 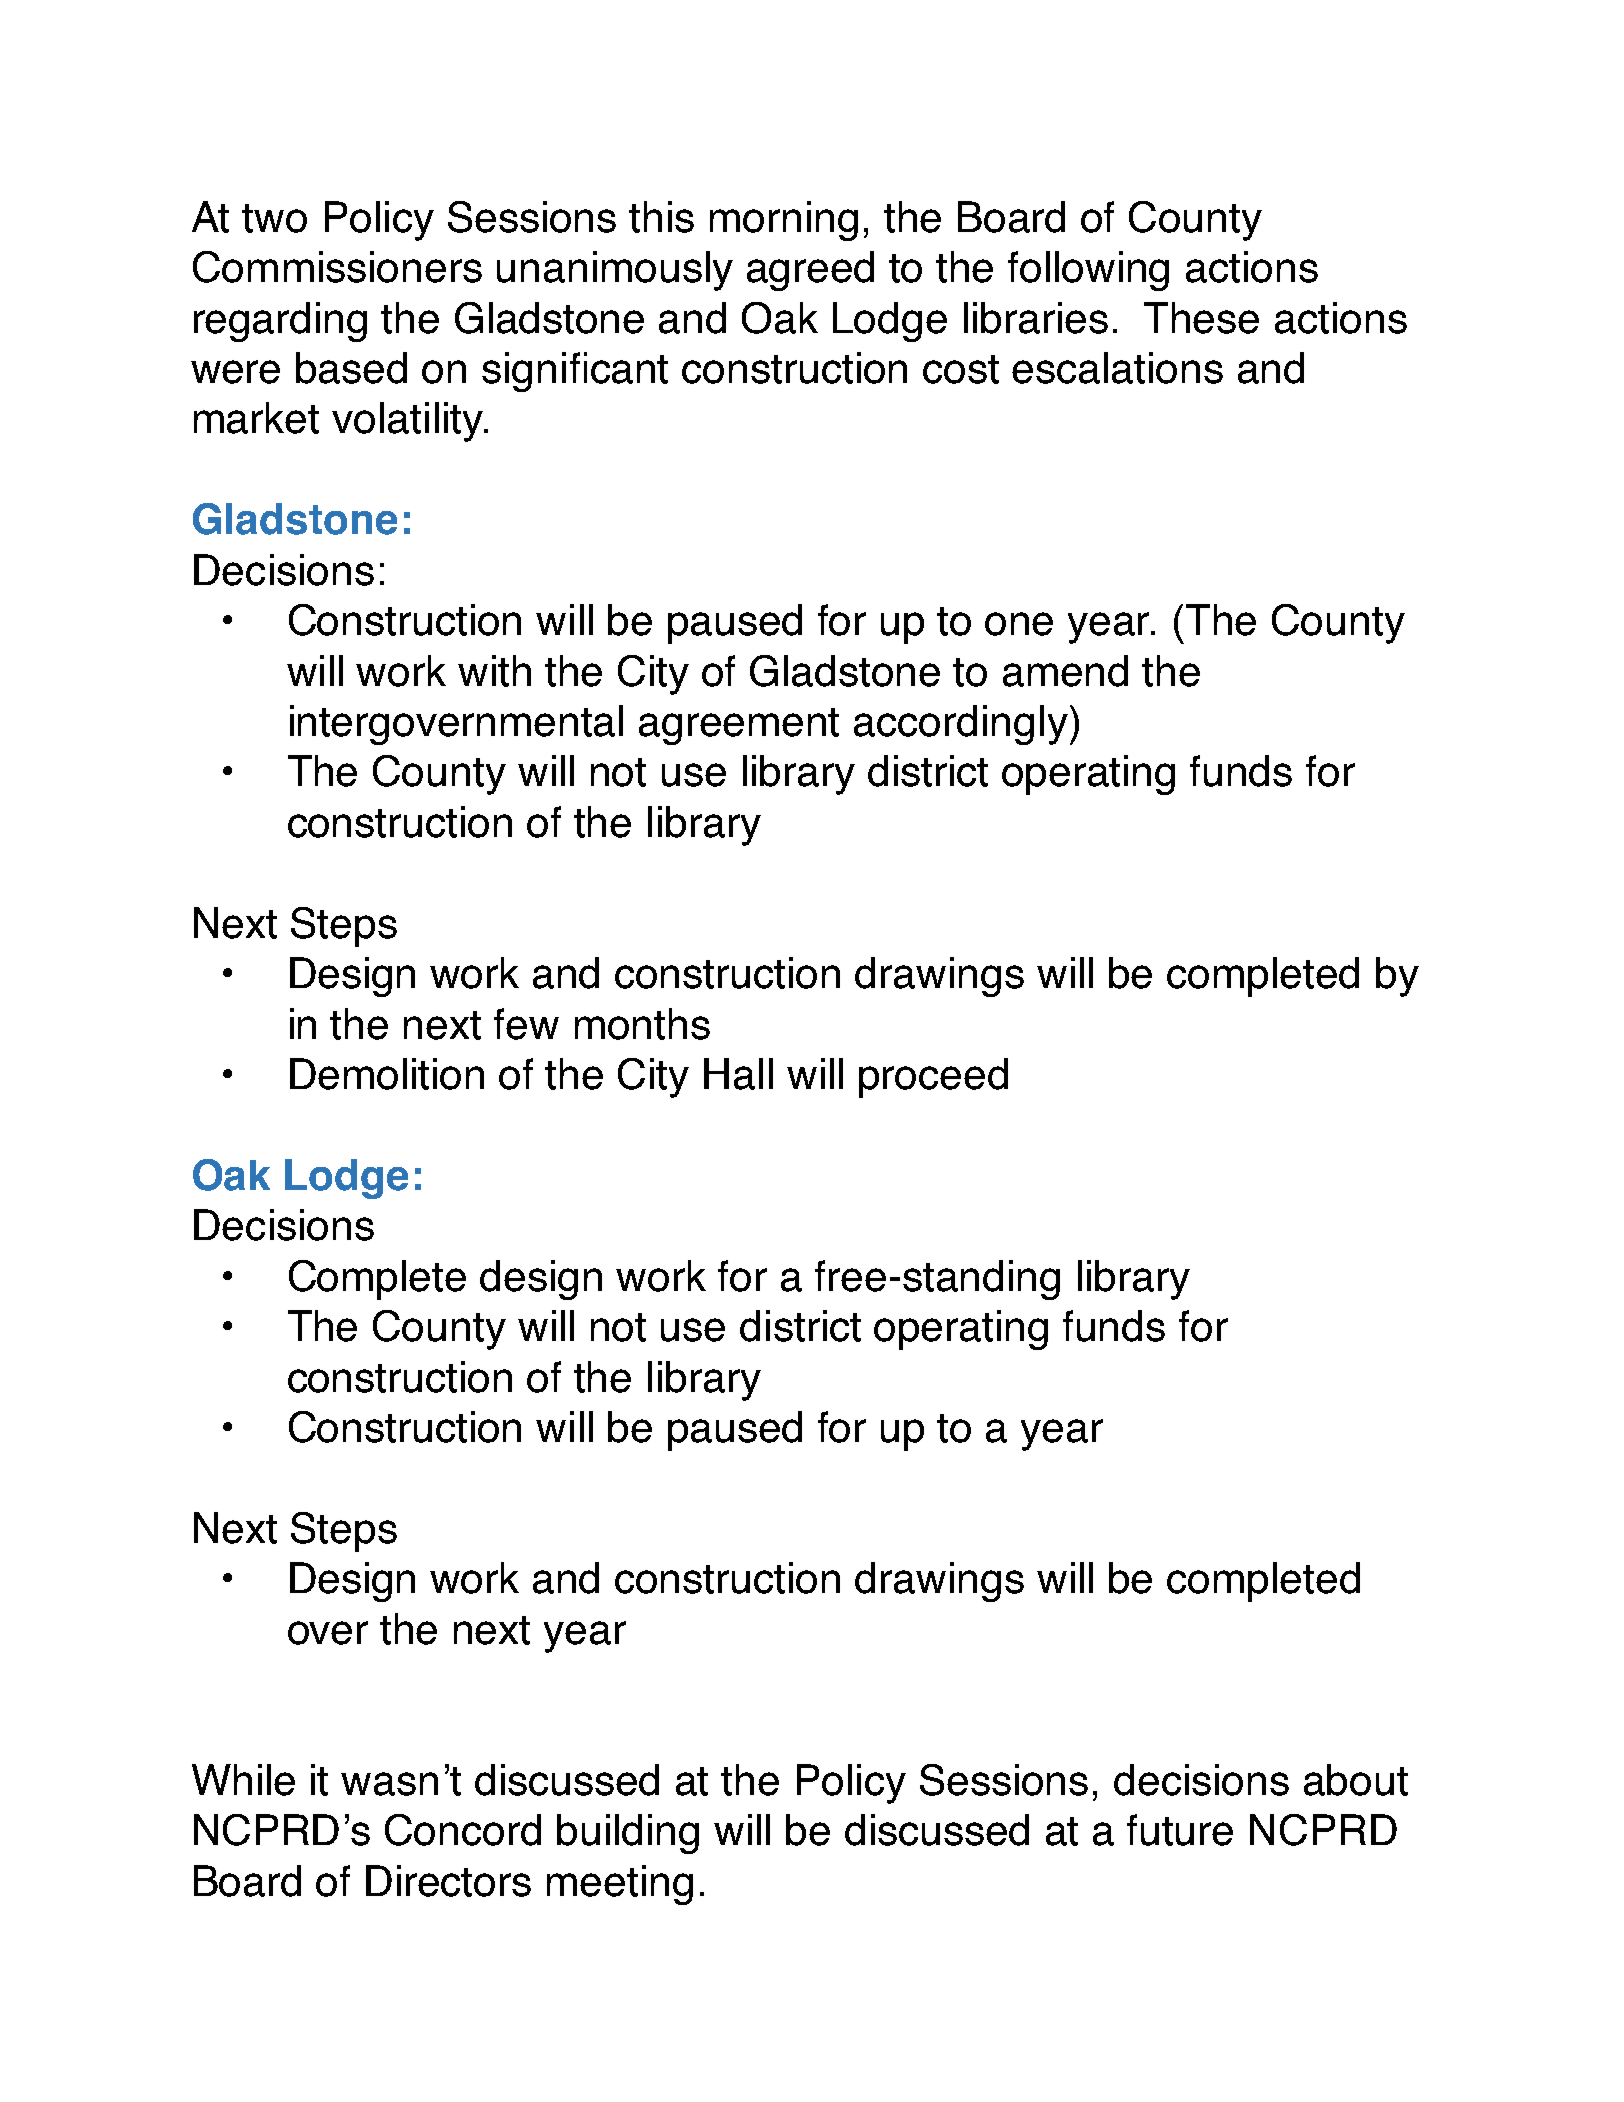 I want to click on Commissioners, so click(x=337, y=267).
